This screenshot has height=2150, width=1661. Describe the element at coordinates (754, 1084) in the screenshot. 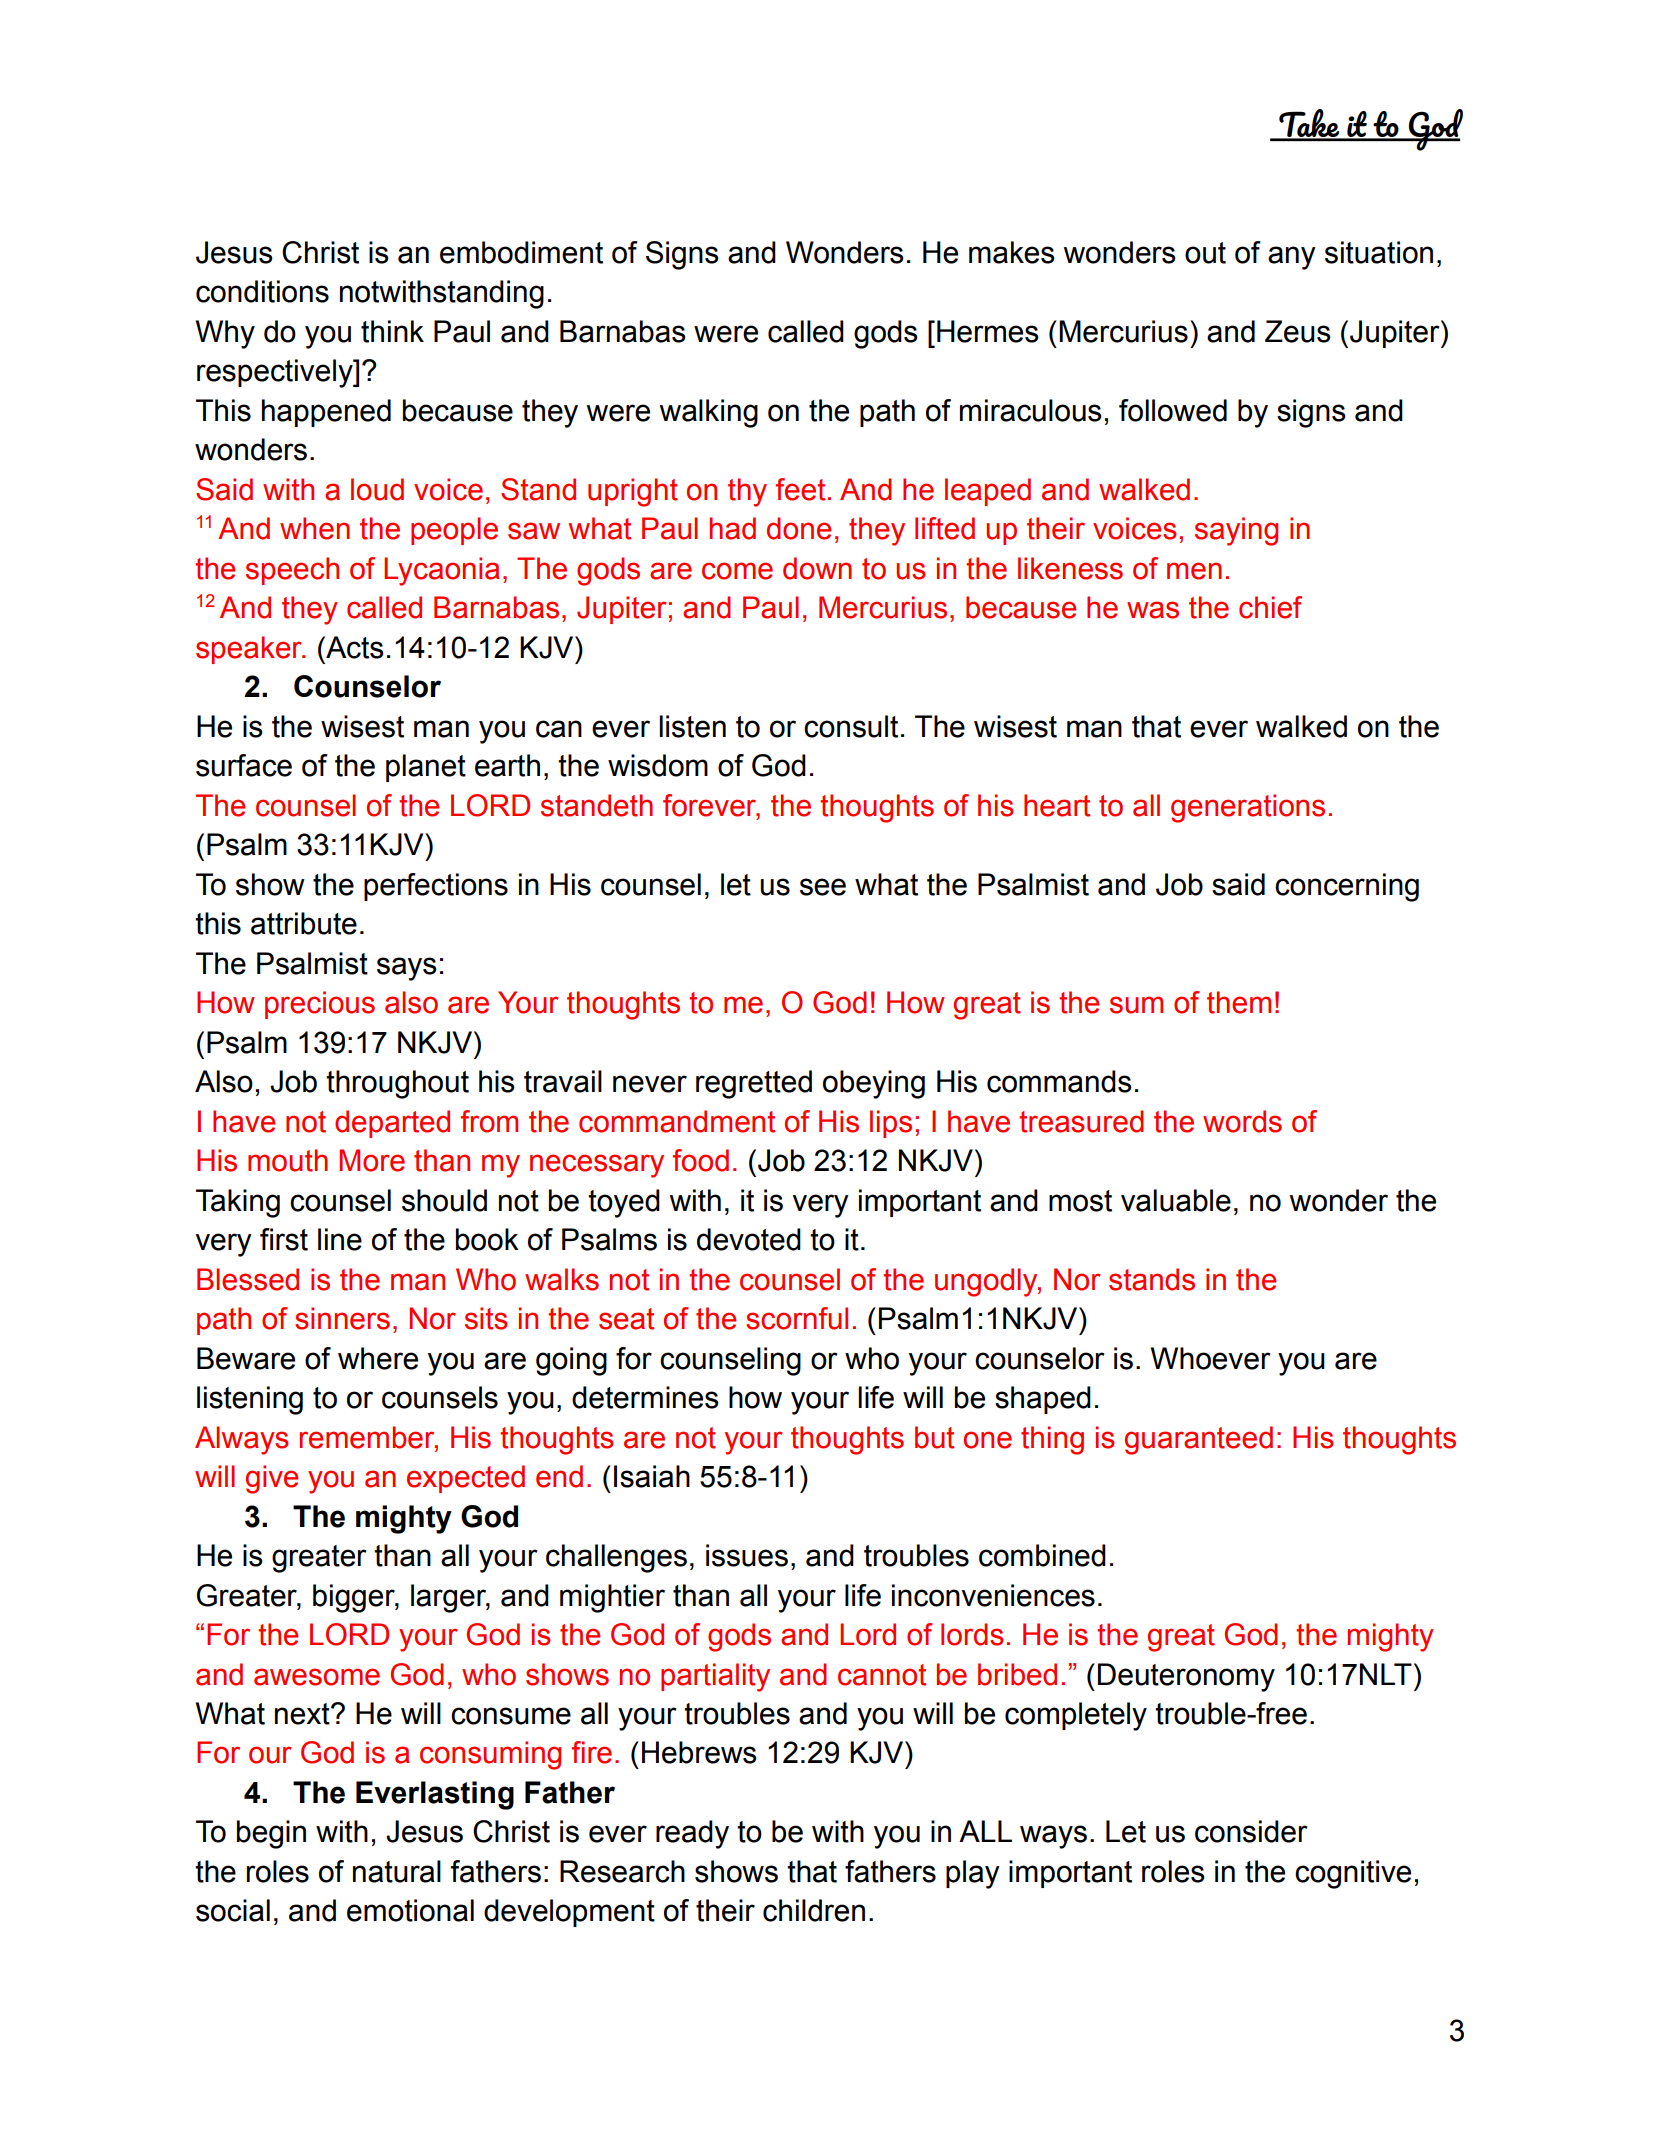

I see `regretted` at that location.
